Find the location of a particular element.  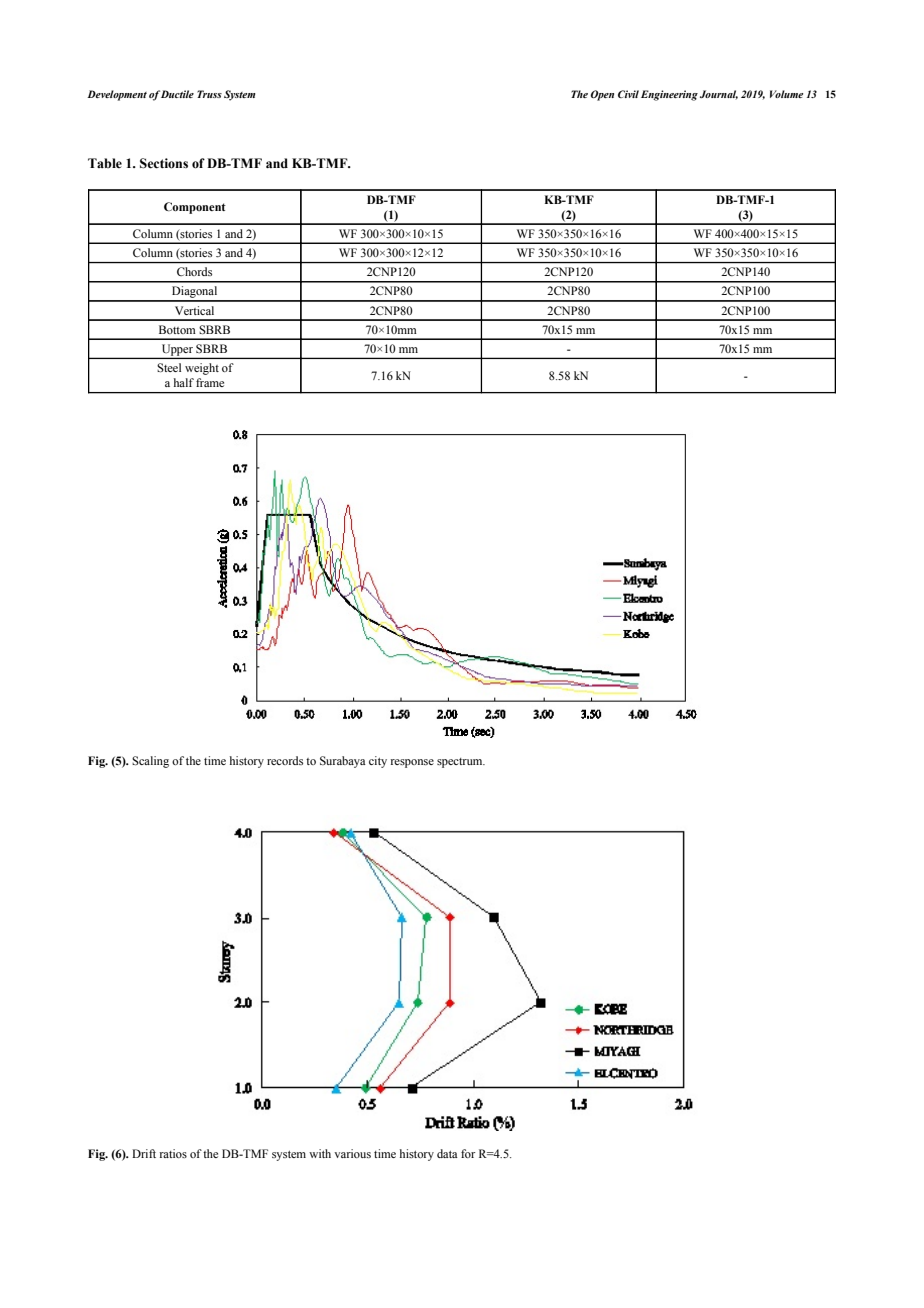

Open is located at coordinates (602, 95).
